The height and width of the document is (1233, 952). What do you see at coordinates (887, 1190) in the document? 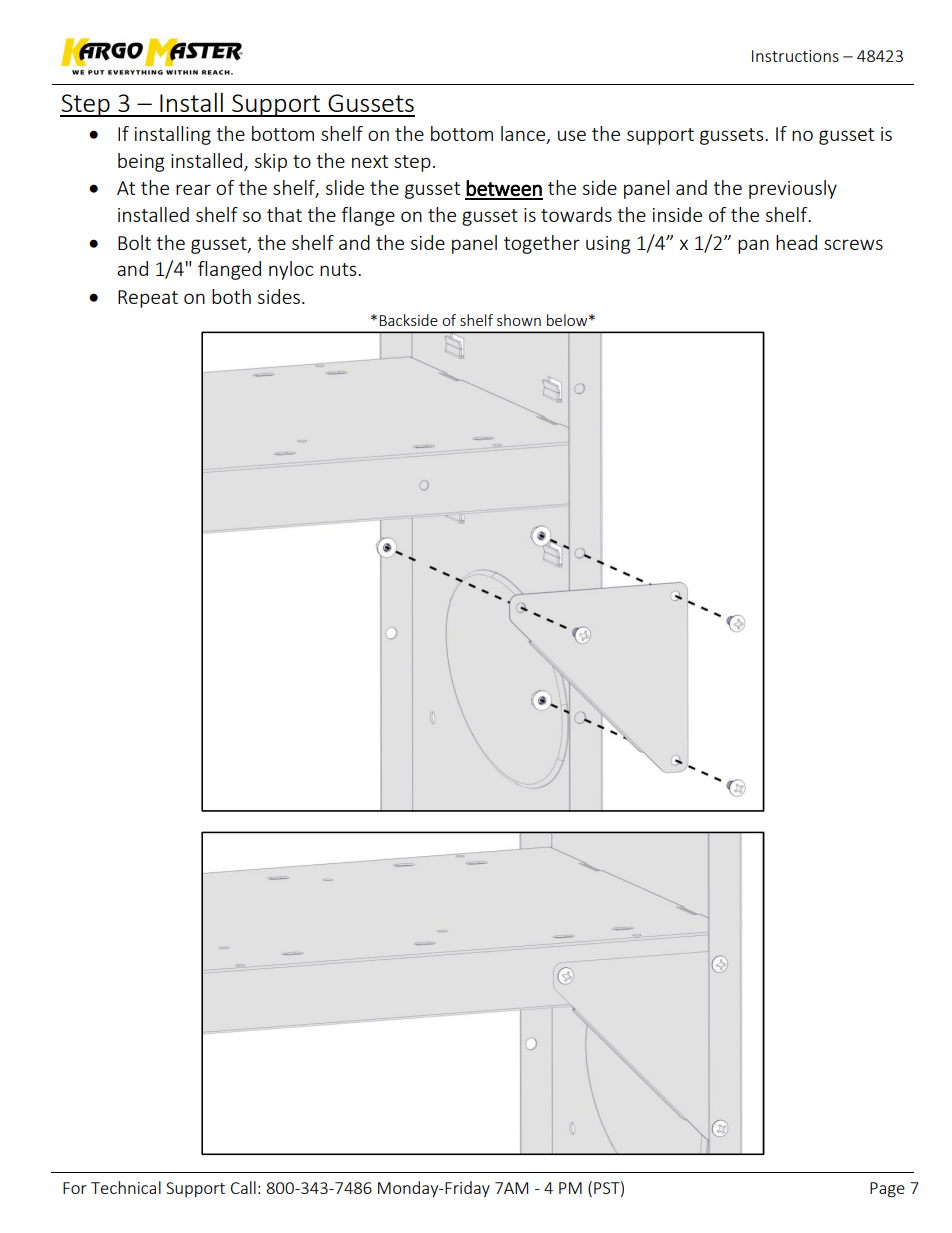
I see `Page` at bounding box center [887, 1190].
